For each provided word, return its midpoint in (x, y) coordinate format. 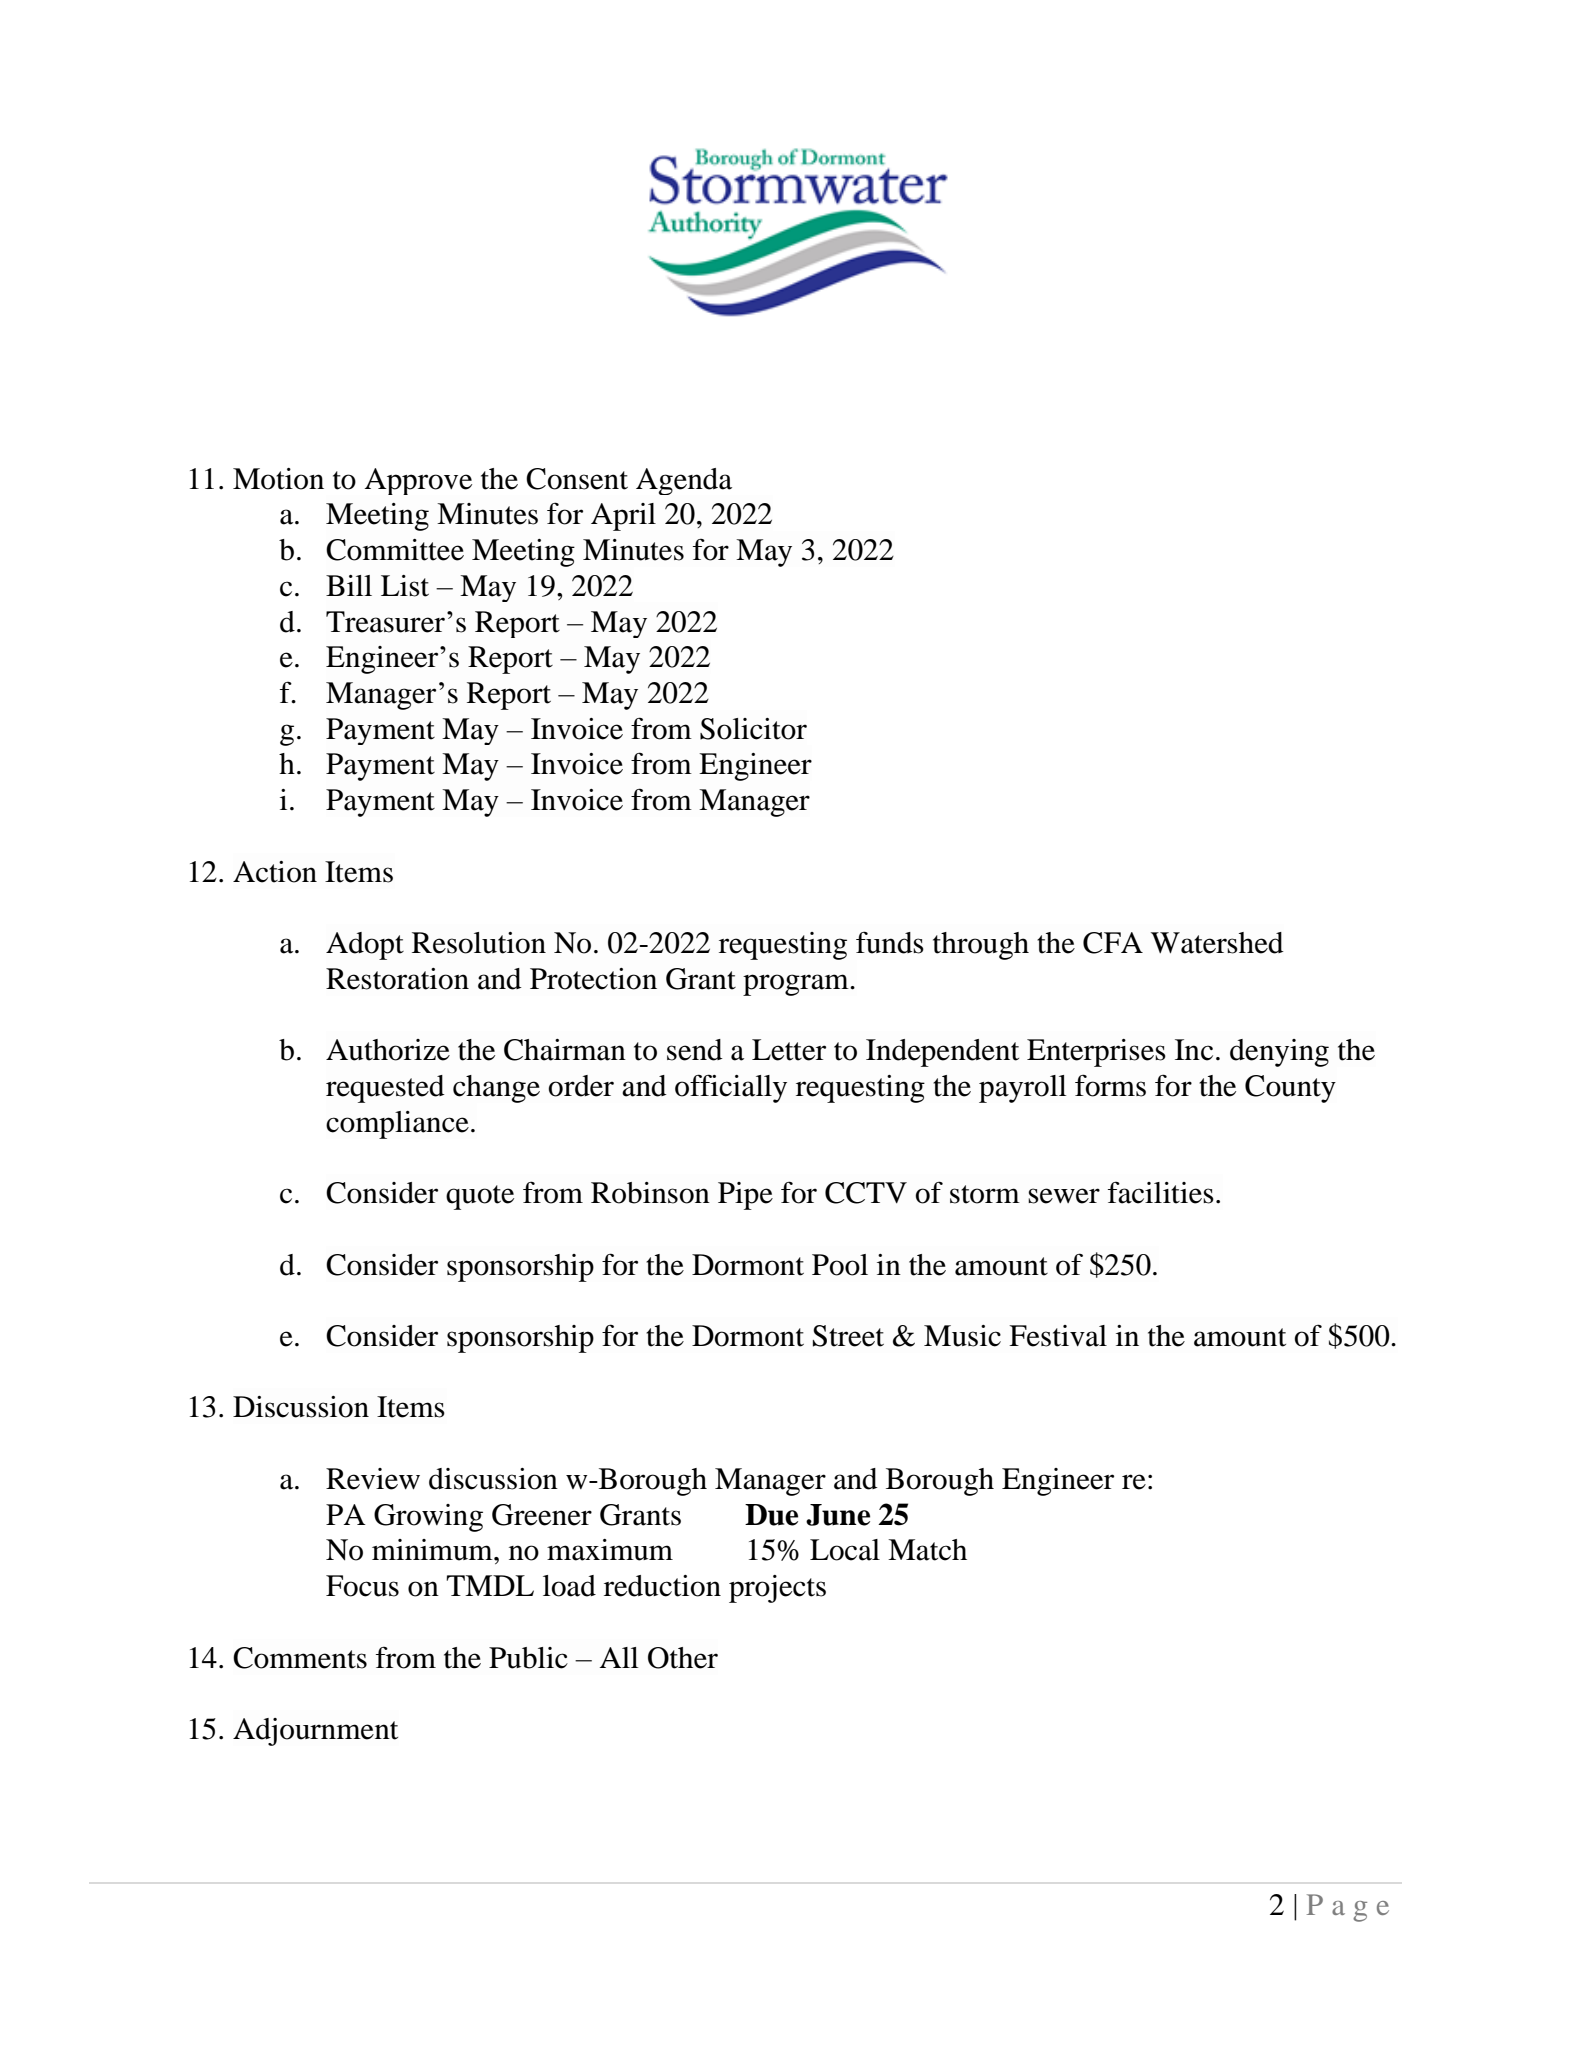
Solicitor (753, 729)
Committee (395, 550)
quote (480, 1197)
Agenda (684, 481)
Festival (1058, 1336)
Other (683, 1658)
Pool (840, 1265)
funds (890, 942)
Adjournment (315, 1732)
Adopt (365, 946)
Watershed (1217, 943)
